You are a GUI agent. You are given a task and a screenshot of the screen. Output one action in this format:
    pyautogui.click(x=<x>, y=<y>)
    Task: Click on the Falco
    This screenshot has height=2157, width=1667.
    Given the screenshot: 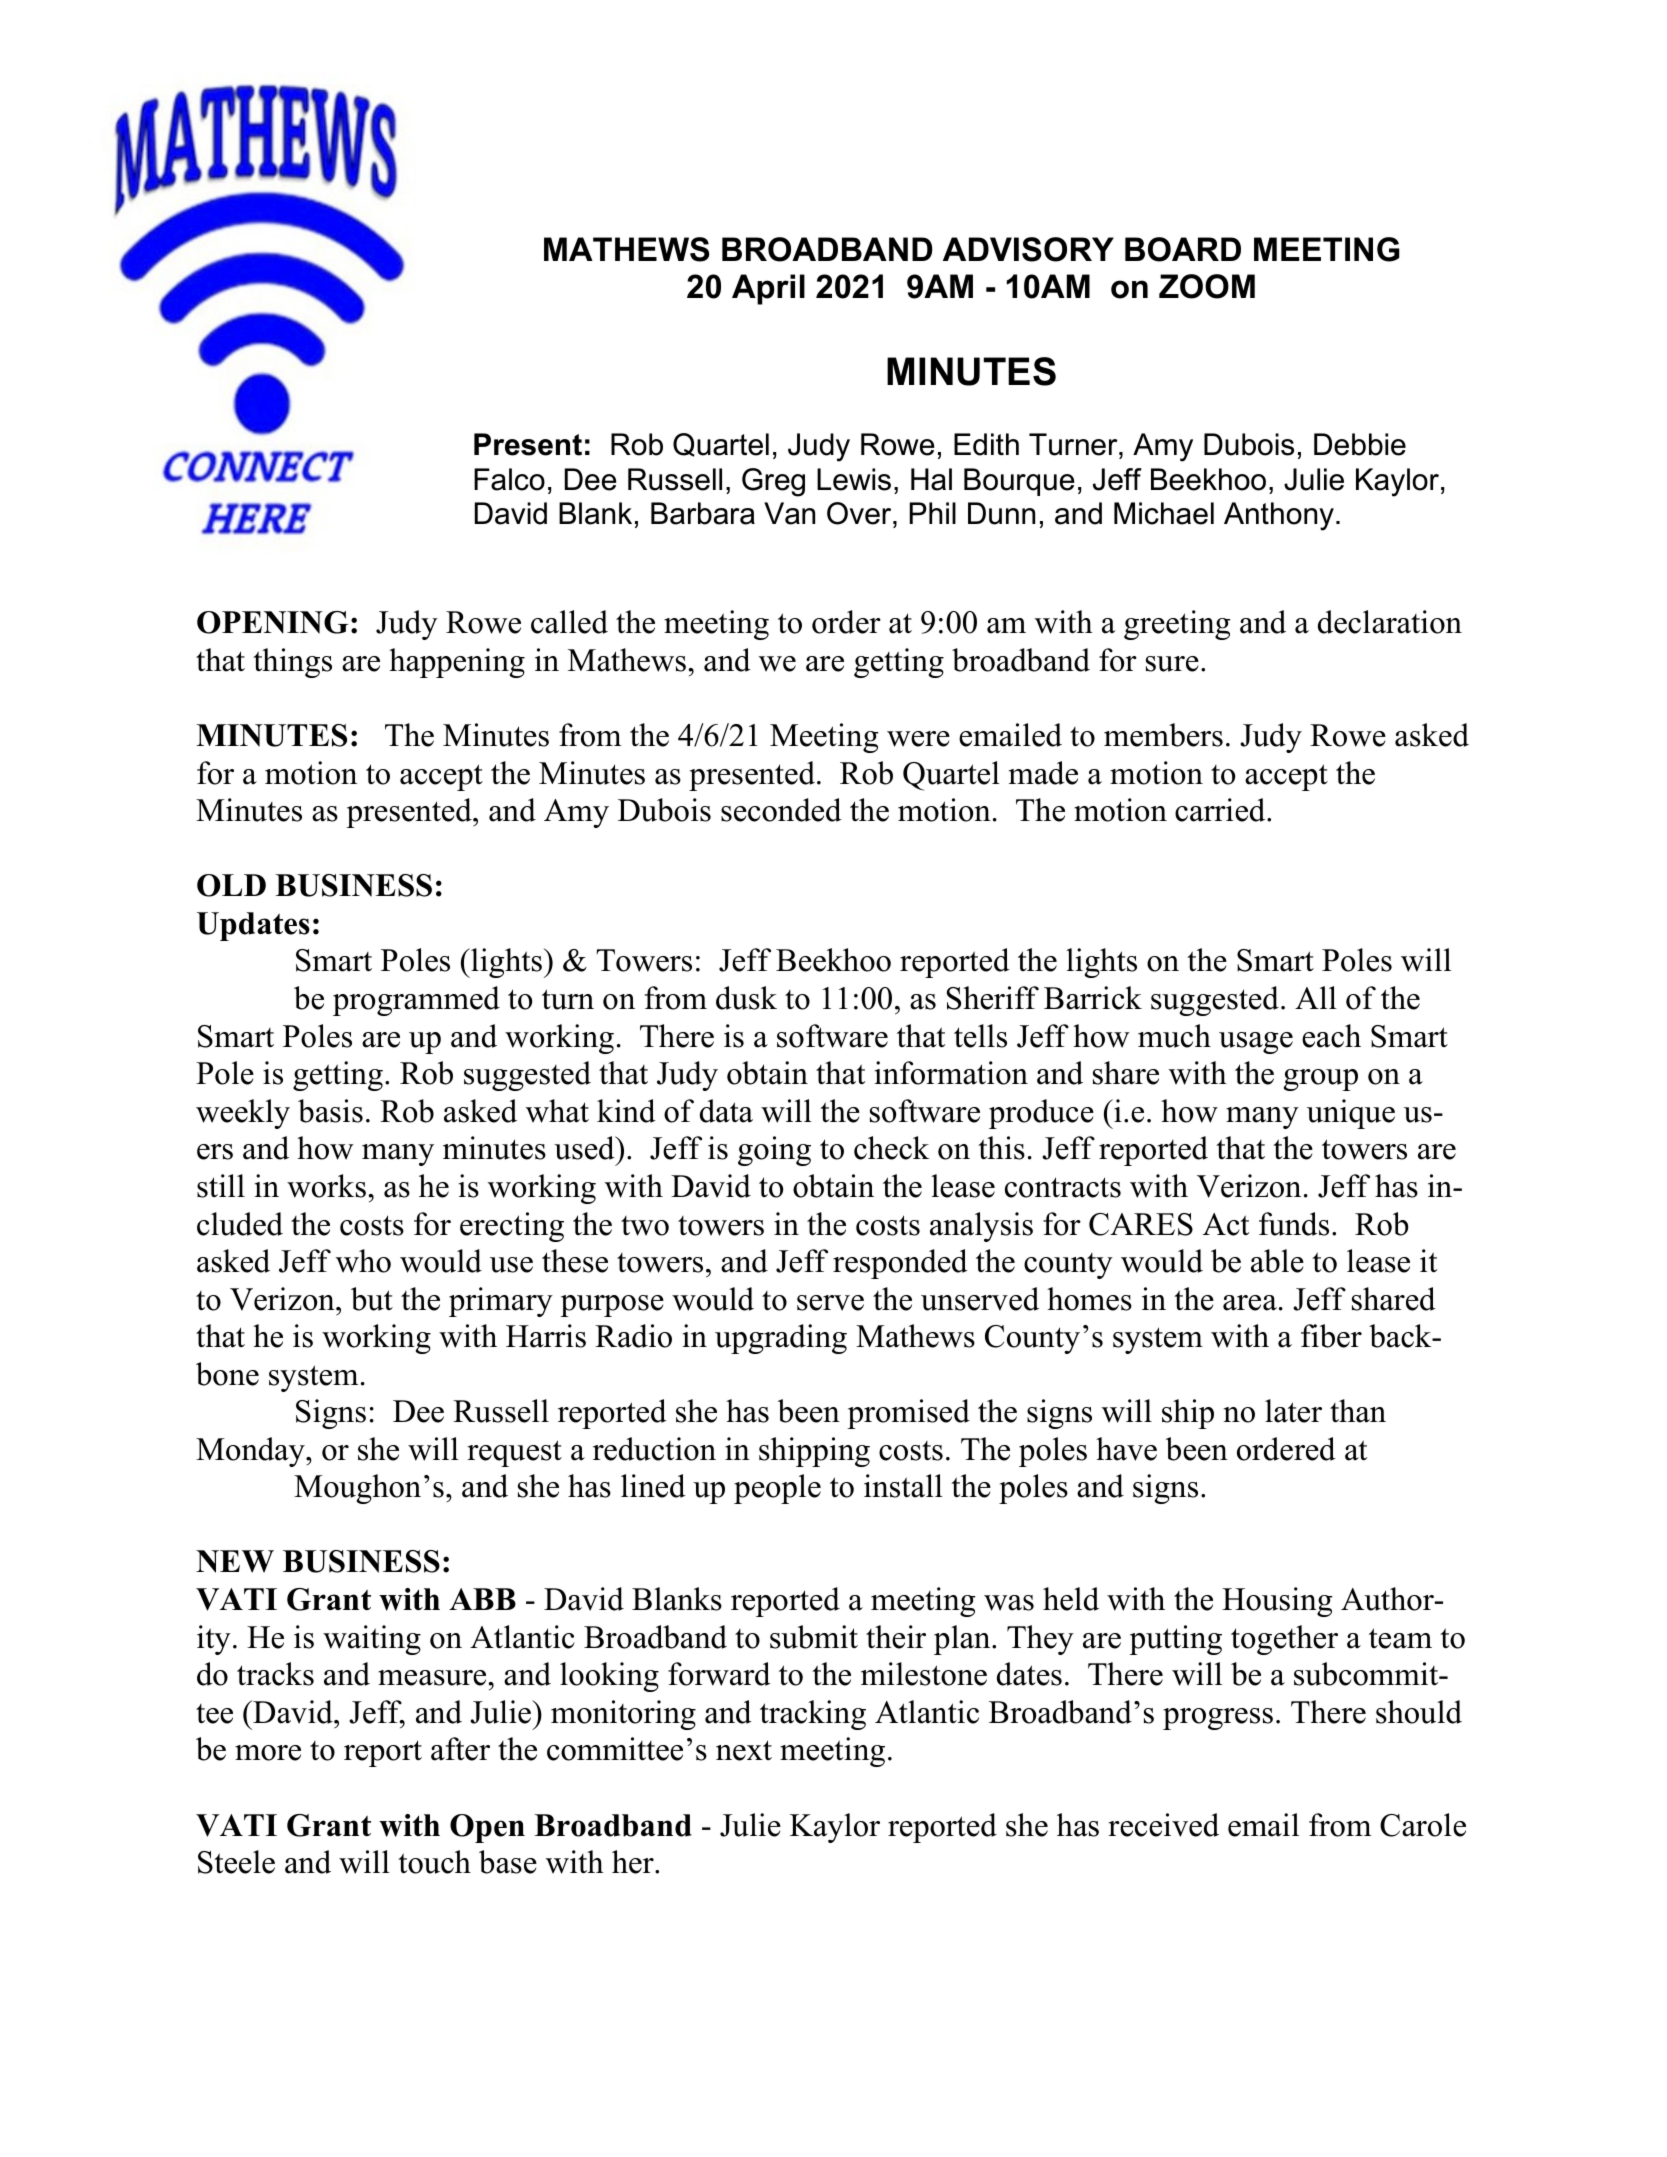 What is the action you would take?
    pyautogui.click(x=509, y=479)
